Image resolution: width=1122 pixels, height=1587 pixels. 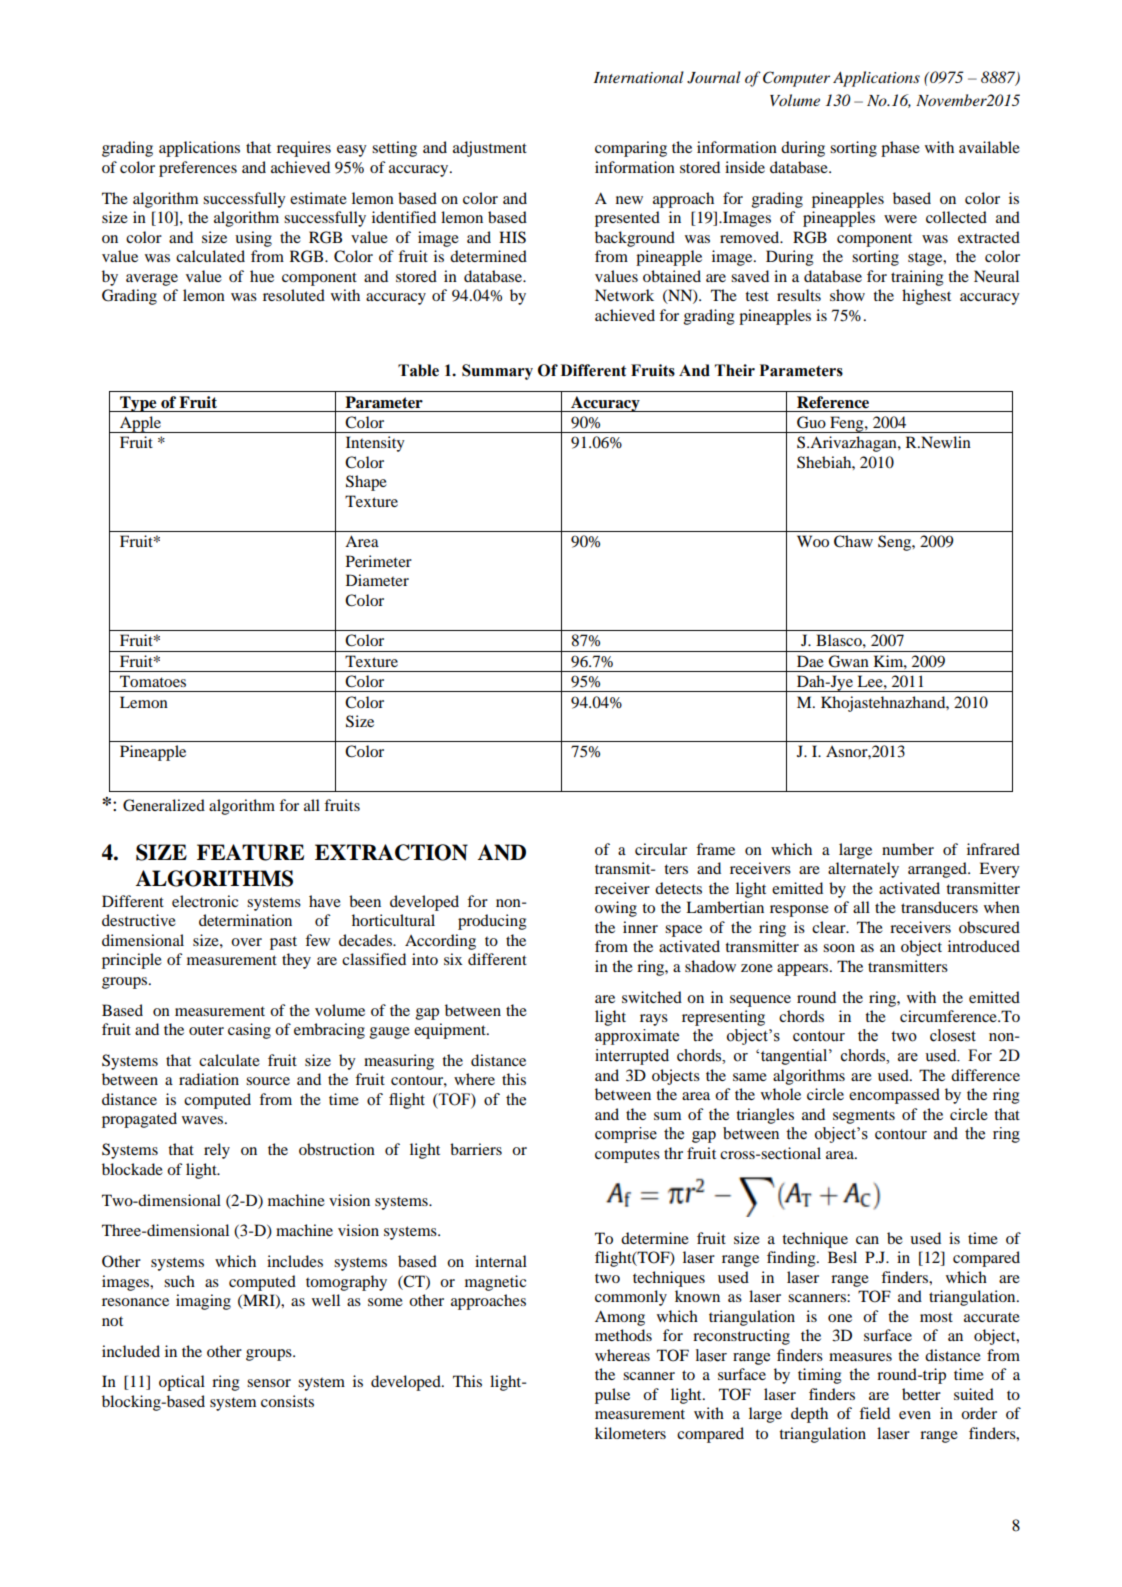 I want to click on Type, so click(x=138, y=404).
